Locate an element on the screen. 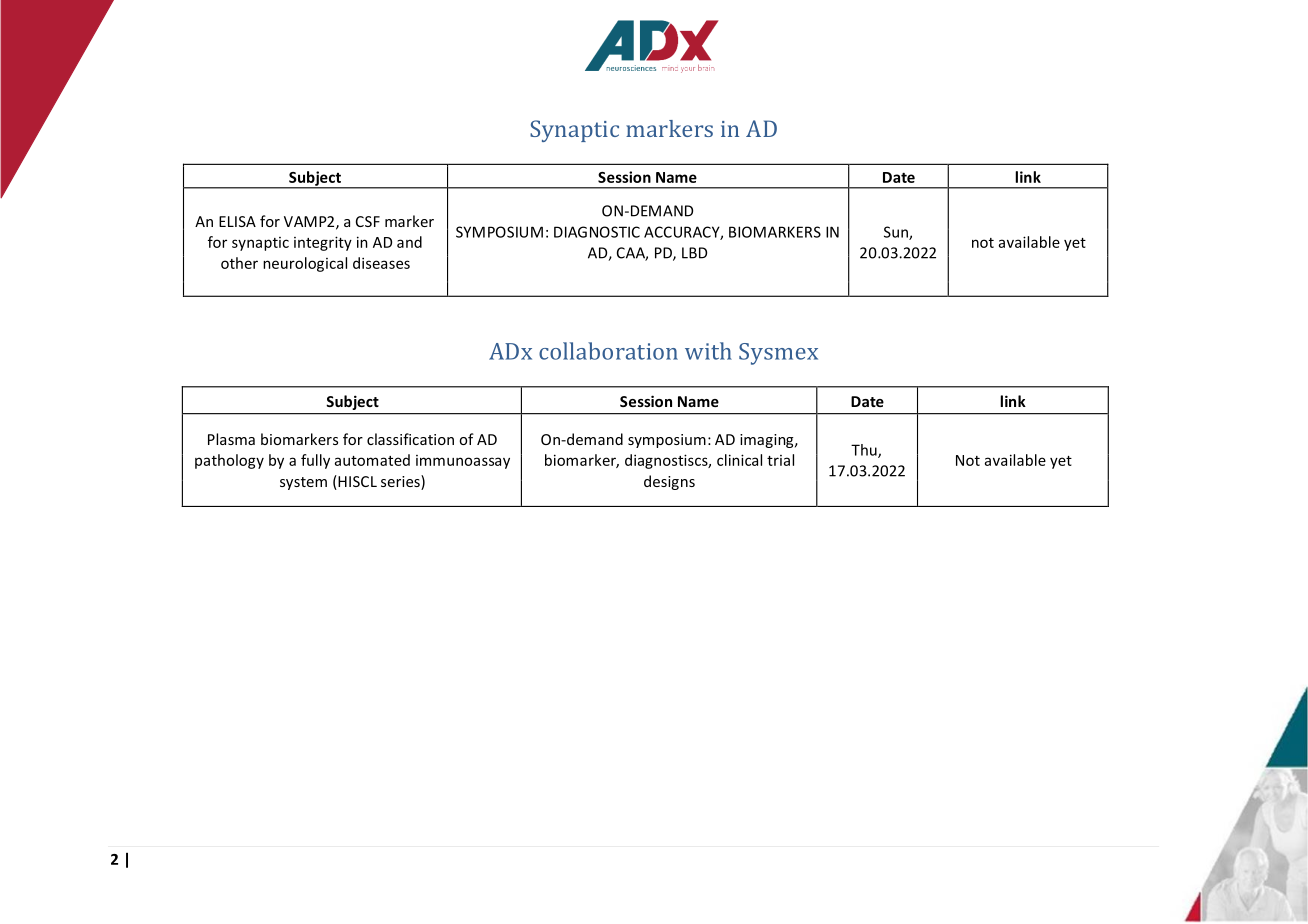 The image size is (1308, 924). classification is located at coordinates (410, 439).
